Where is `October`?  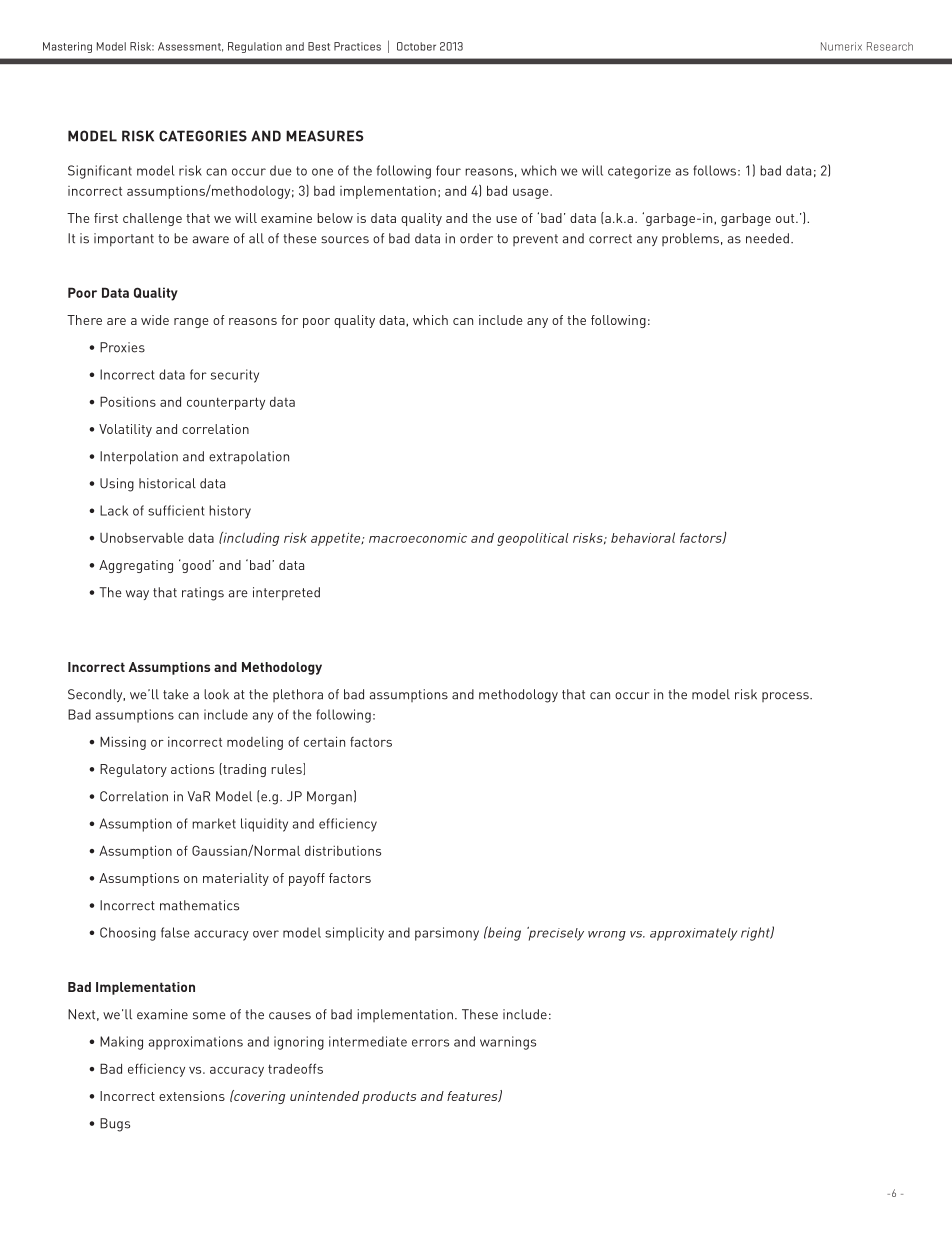 October is located at coordinates (416, 46).
